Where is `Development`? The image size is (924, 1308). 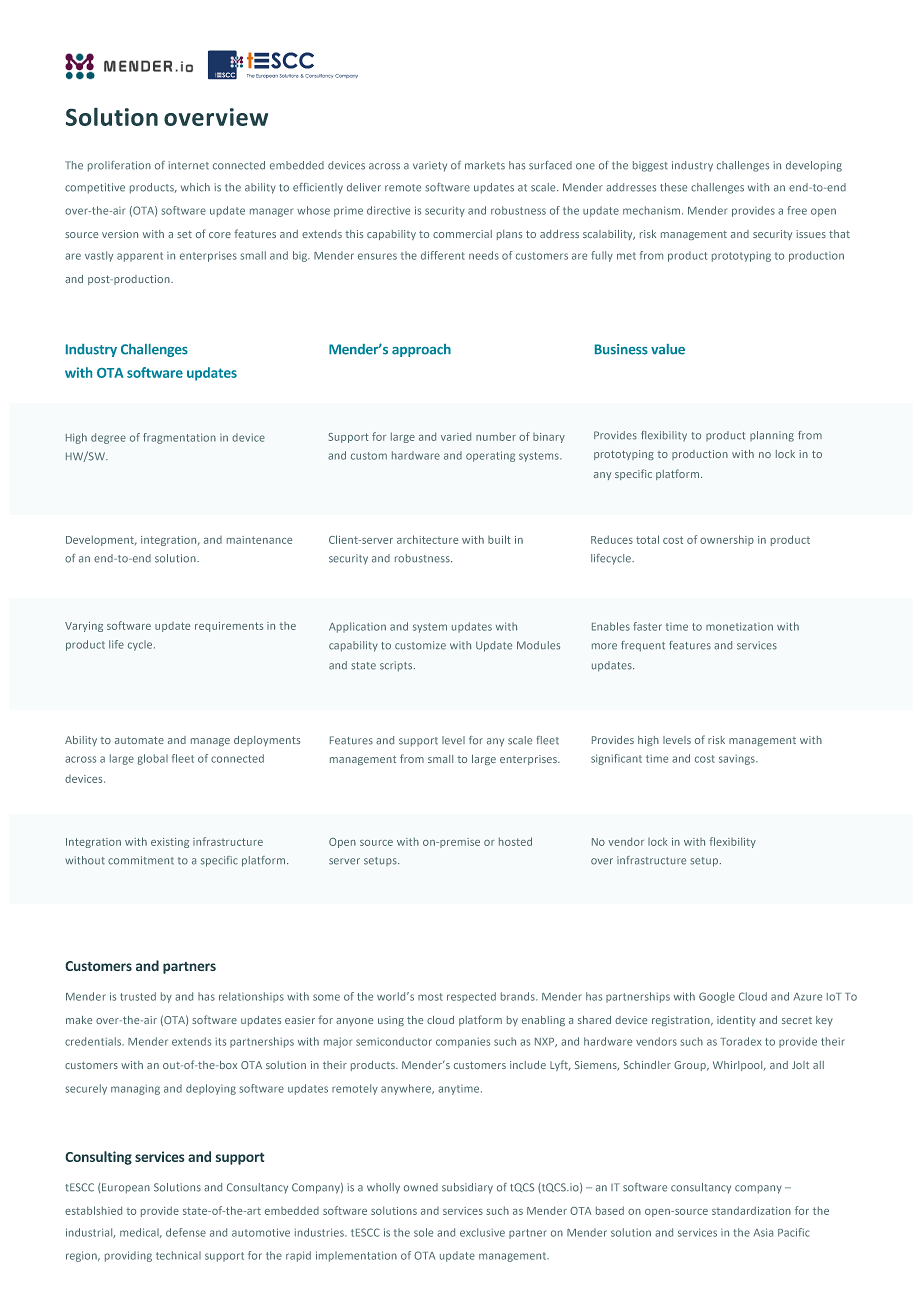
Development is located at coordinates (101, 540).
